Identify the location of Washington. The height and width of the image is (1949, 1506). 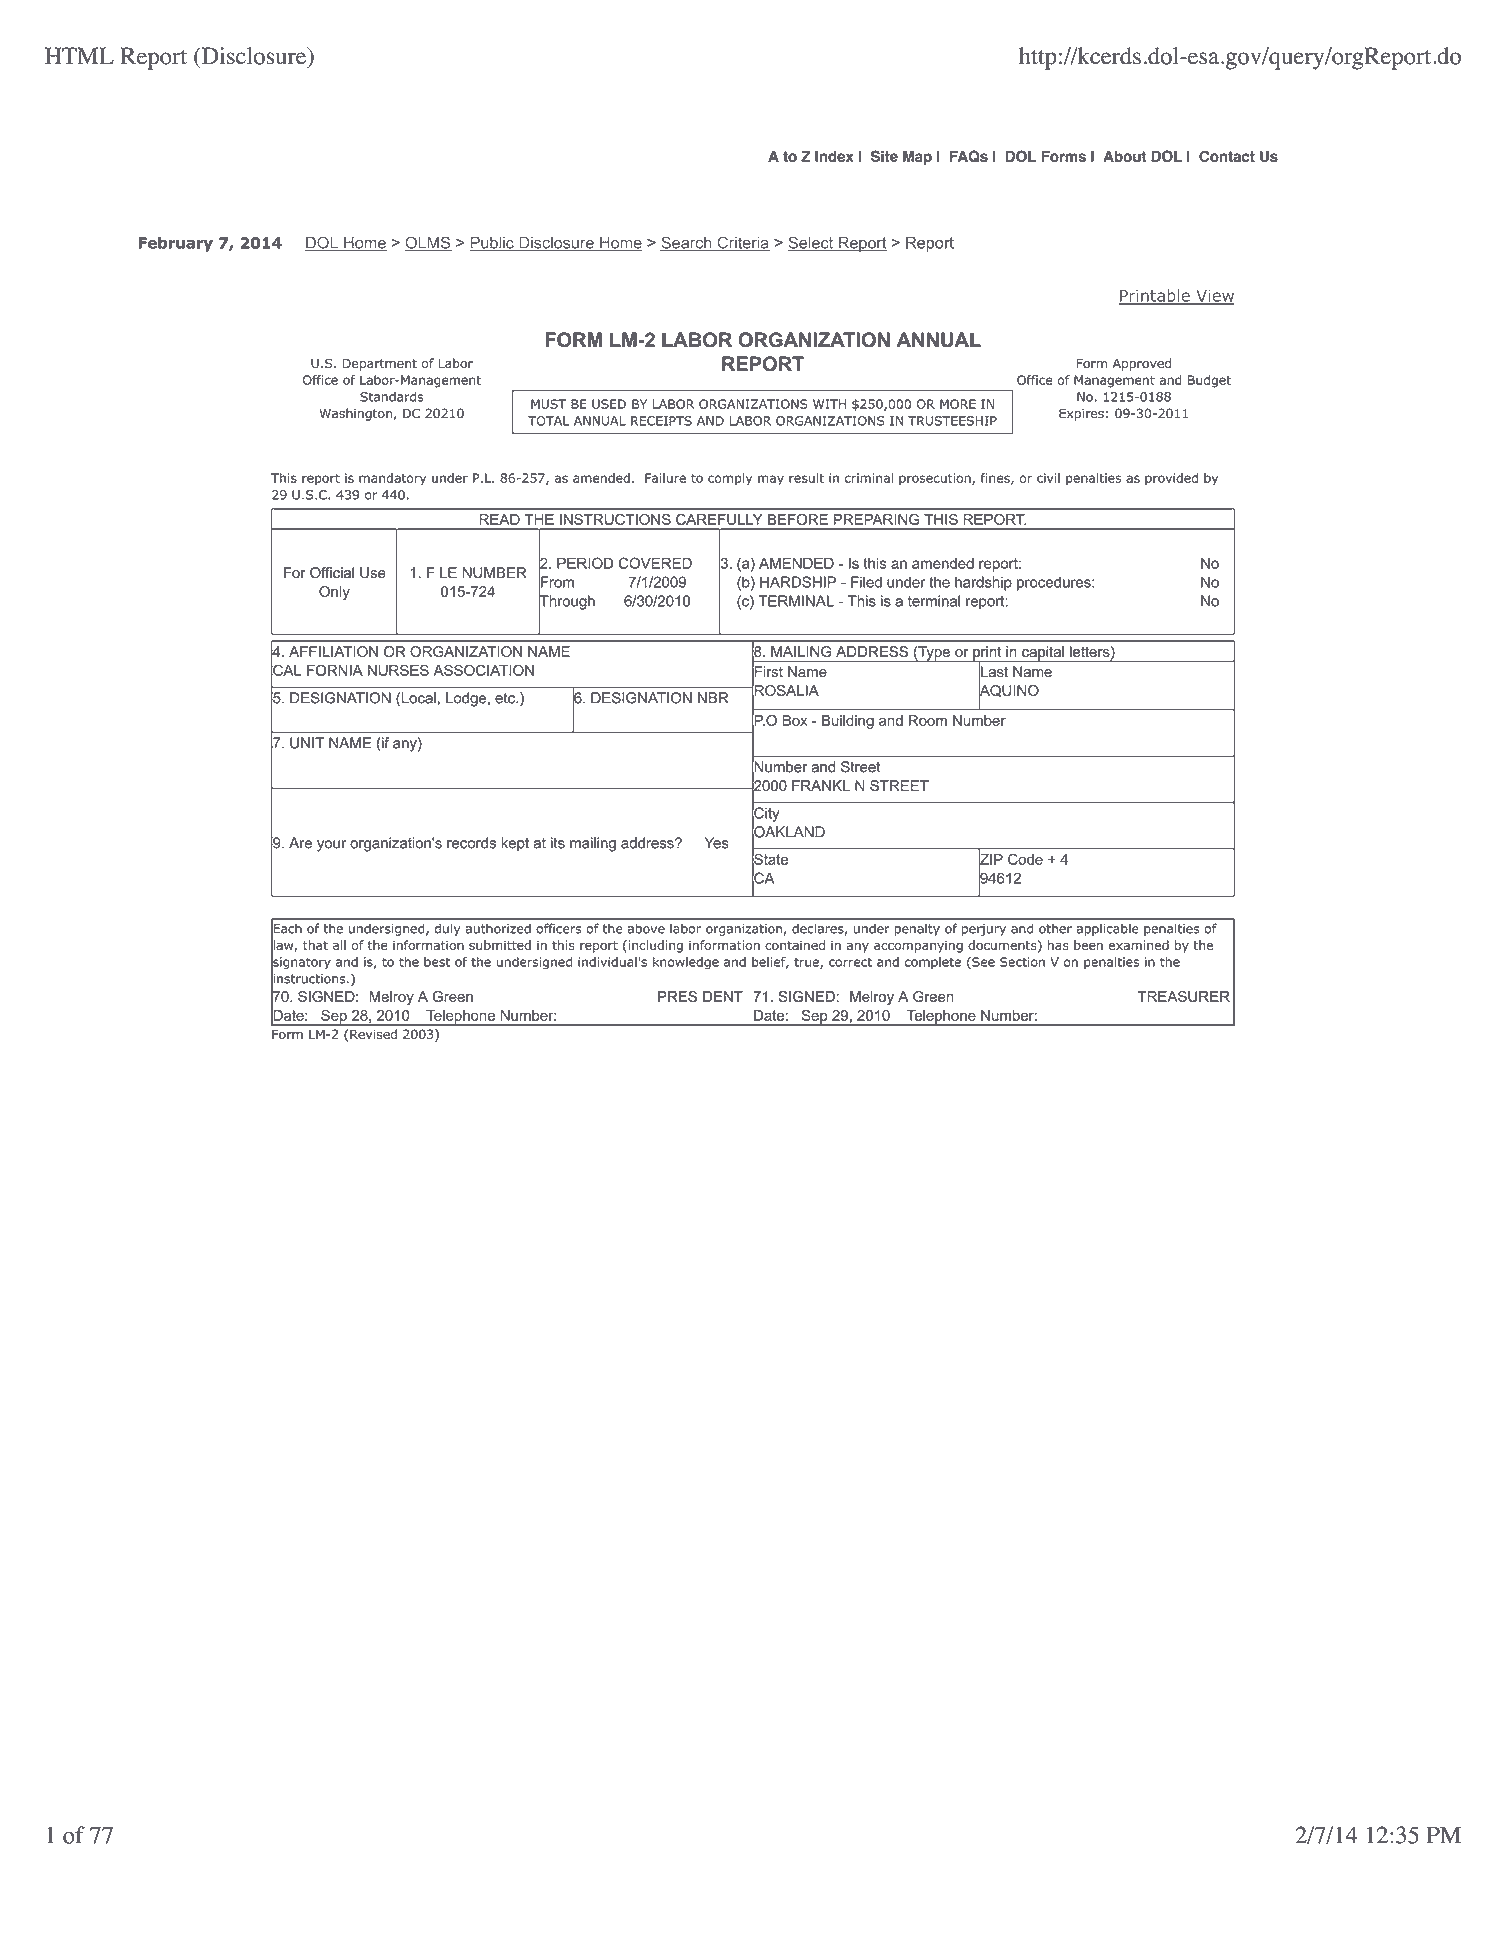
(355, 414).
